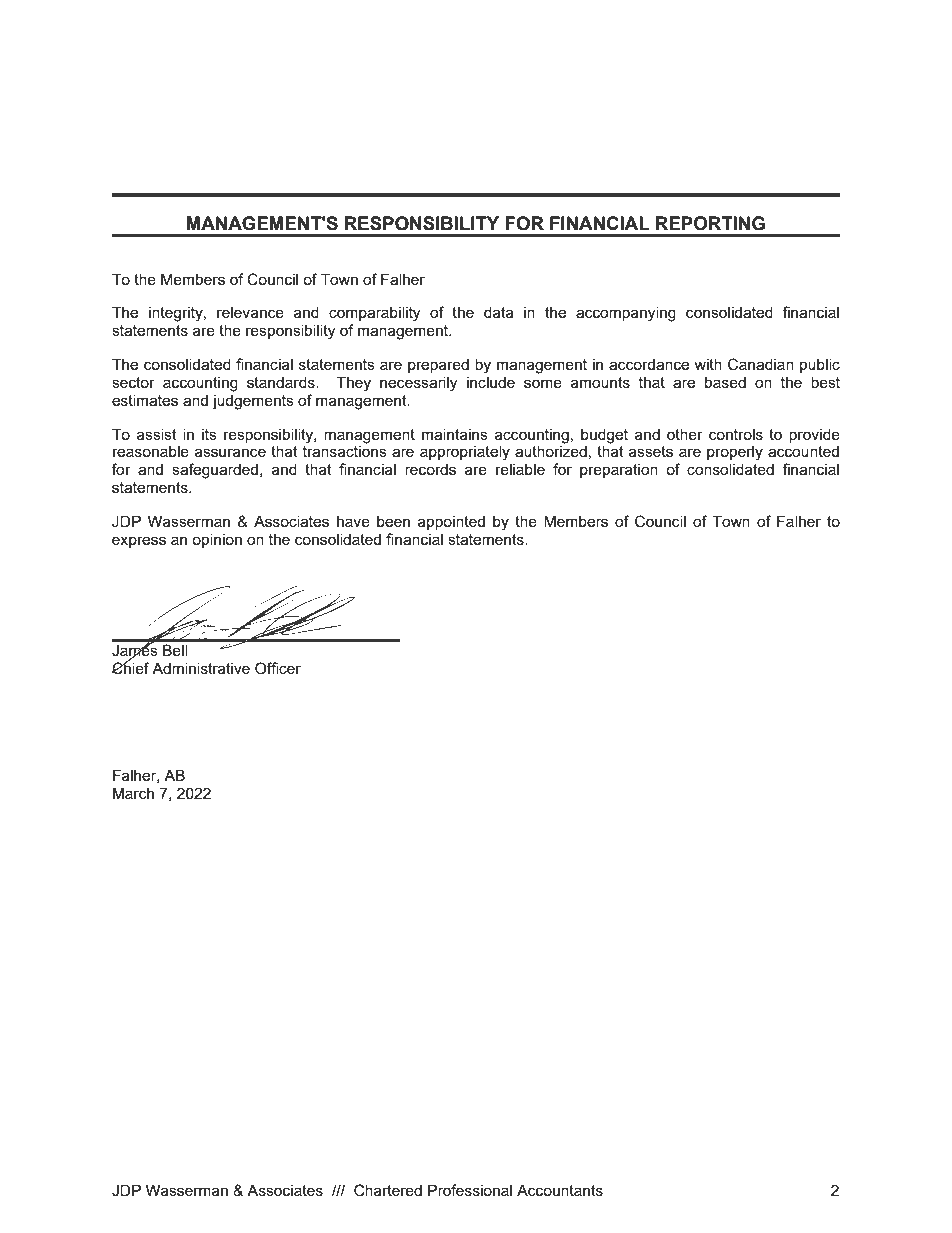 Image resolution: width=952 pixels, height=1233 pixels. What do you see at coordinates (278, 668) in the document?
I see `Officer` at bounding box center [278, 668].
